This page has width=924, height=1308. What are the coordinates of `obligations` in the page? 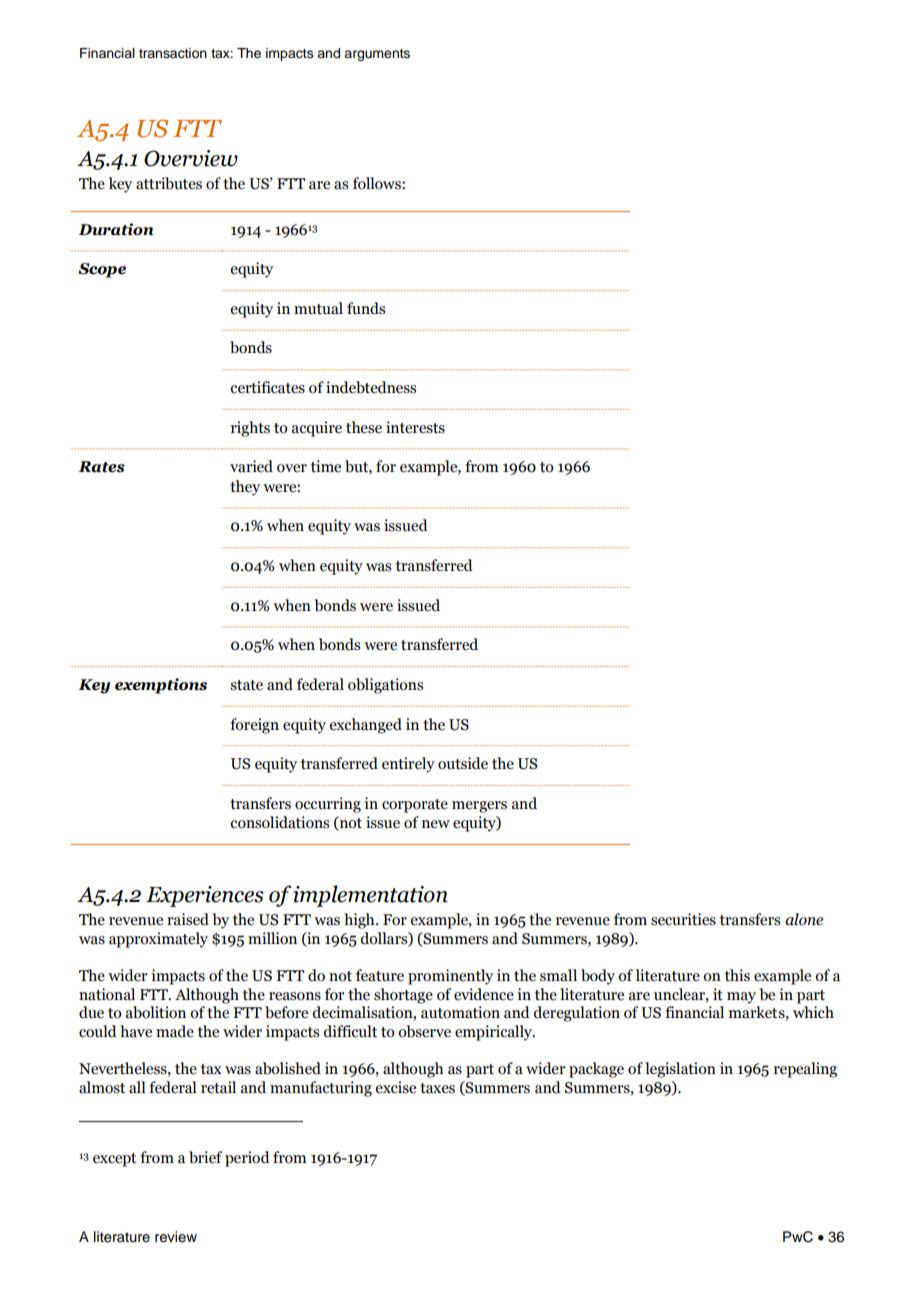 It's located at (385, 686).
